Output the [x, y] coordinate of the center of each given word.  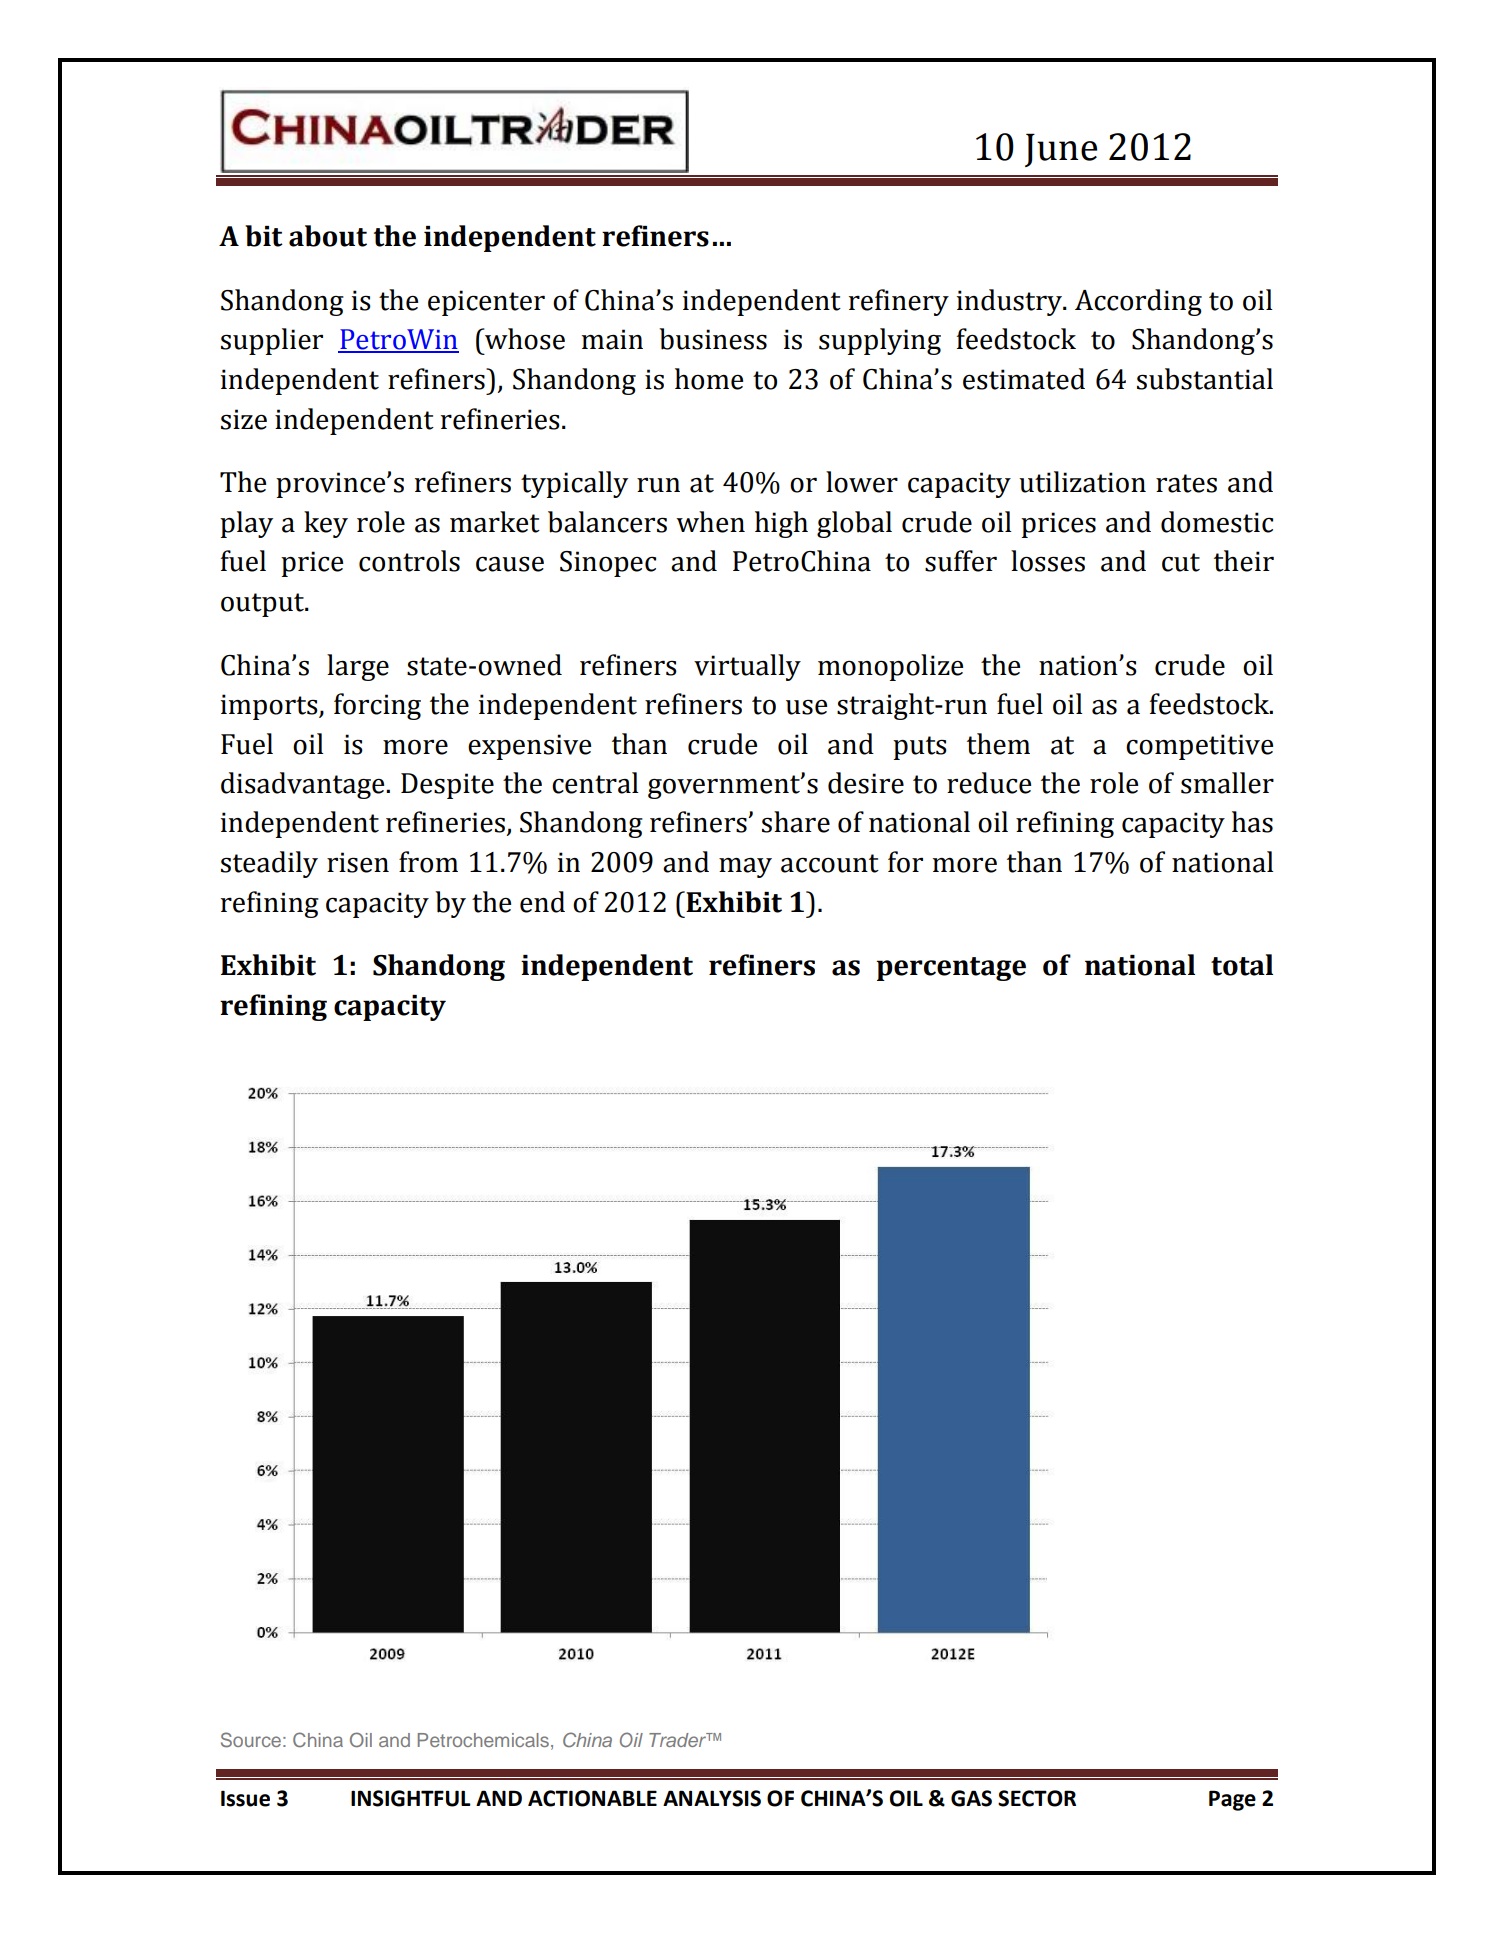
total [1242, 965]
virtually [747, 667]
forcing [377, 706]
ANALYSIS [712, 1798]
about [328, 236]
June [1061, 150]
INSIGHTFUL [411, 1798]
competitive [1199, 747]
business [713, 339]
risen [358, 862]
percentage [951, 969]
